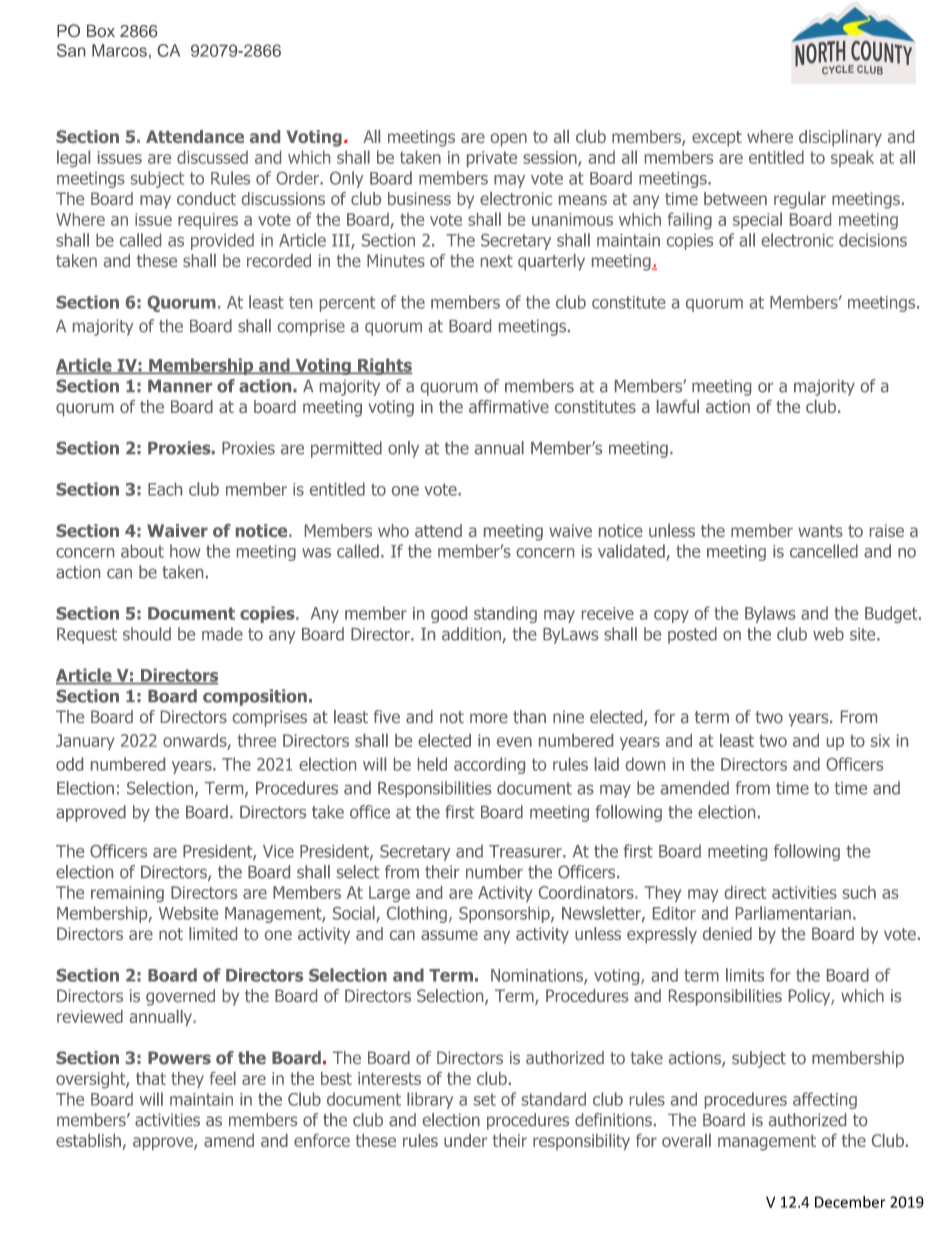  I want to click on according, so click(489, 765).
